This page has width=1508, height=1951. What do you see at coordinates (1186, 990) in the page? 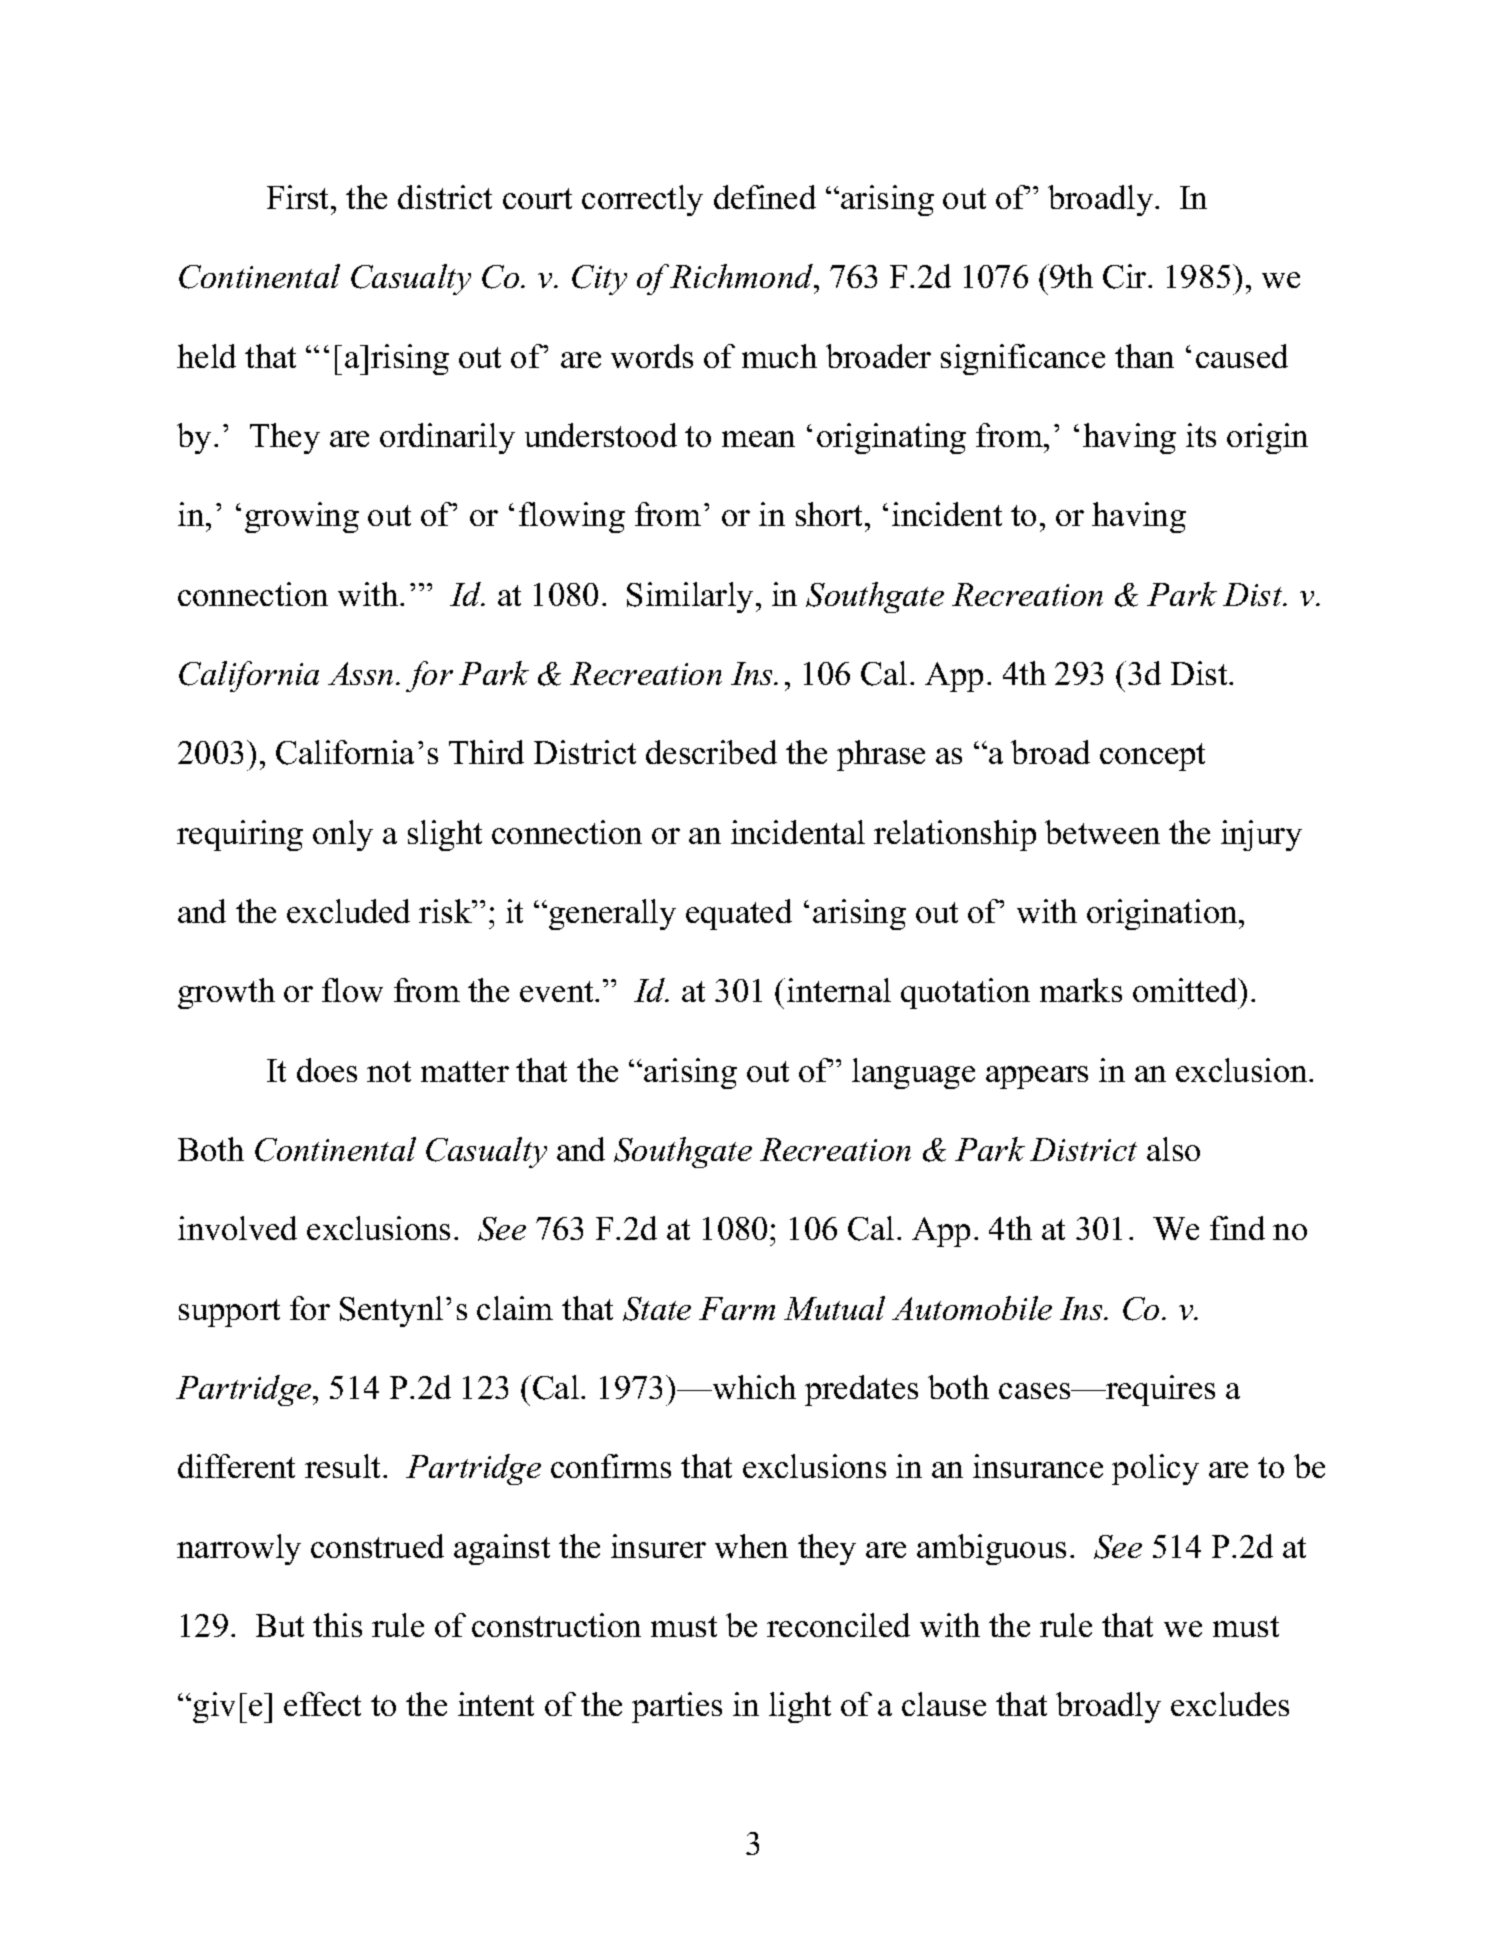
I see `omitted` at bounding box center [1186, 990].
